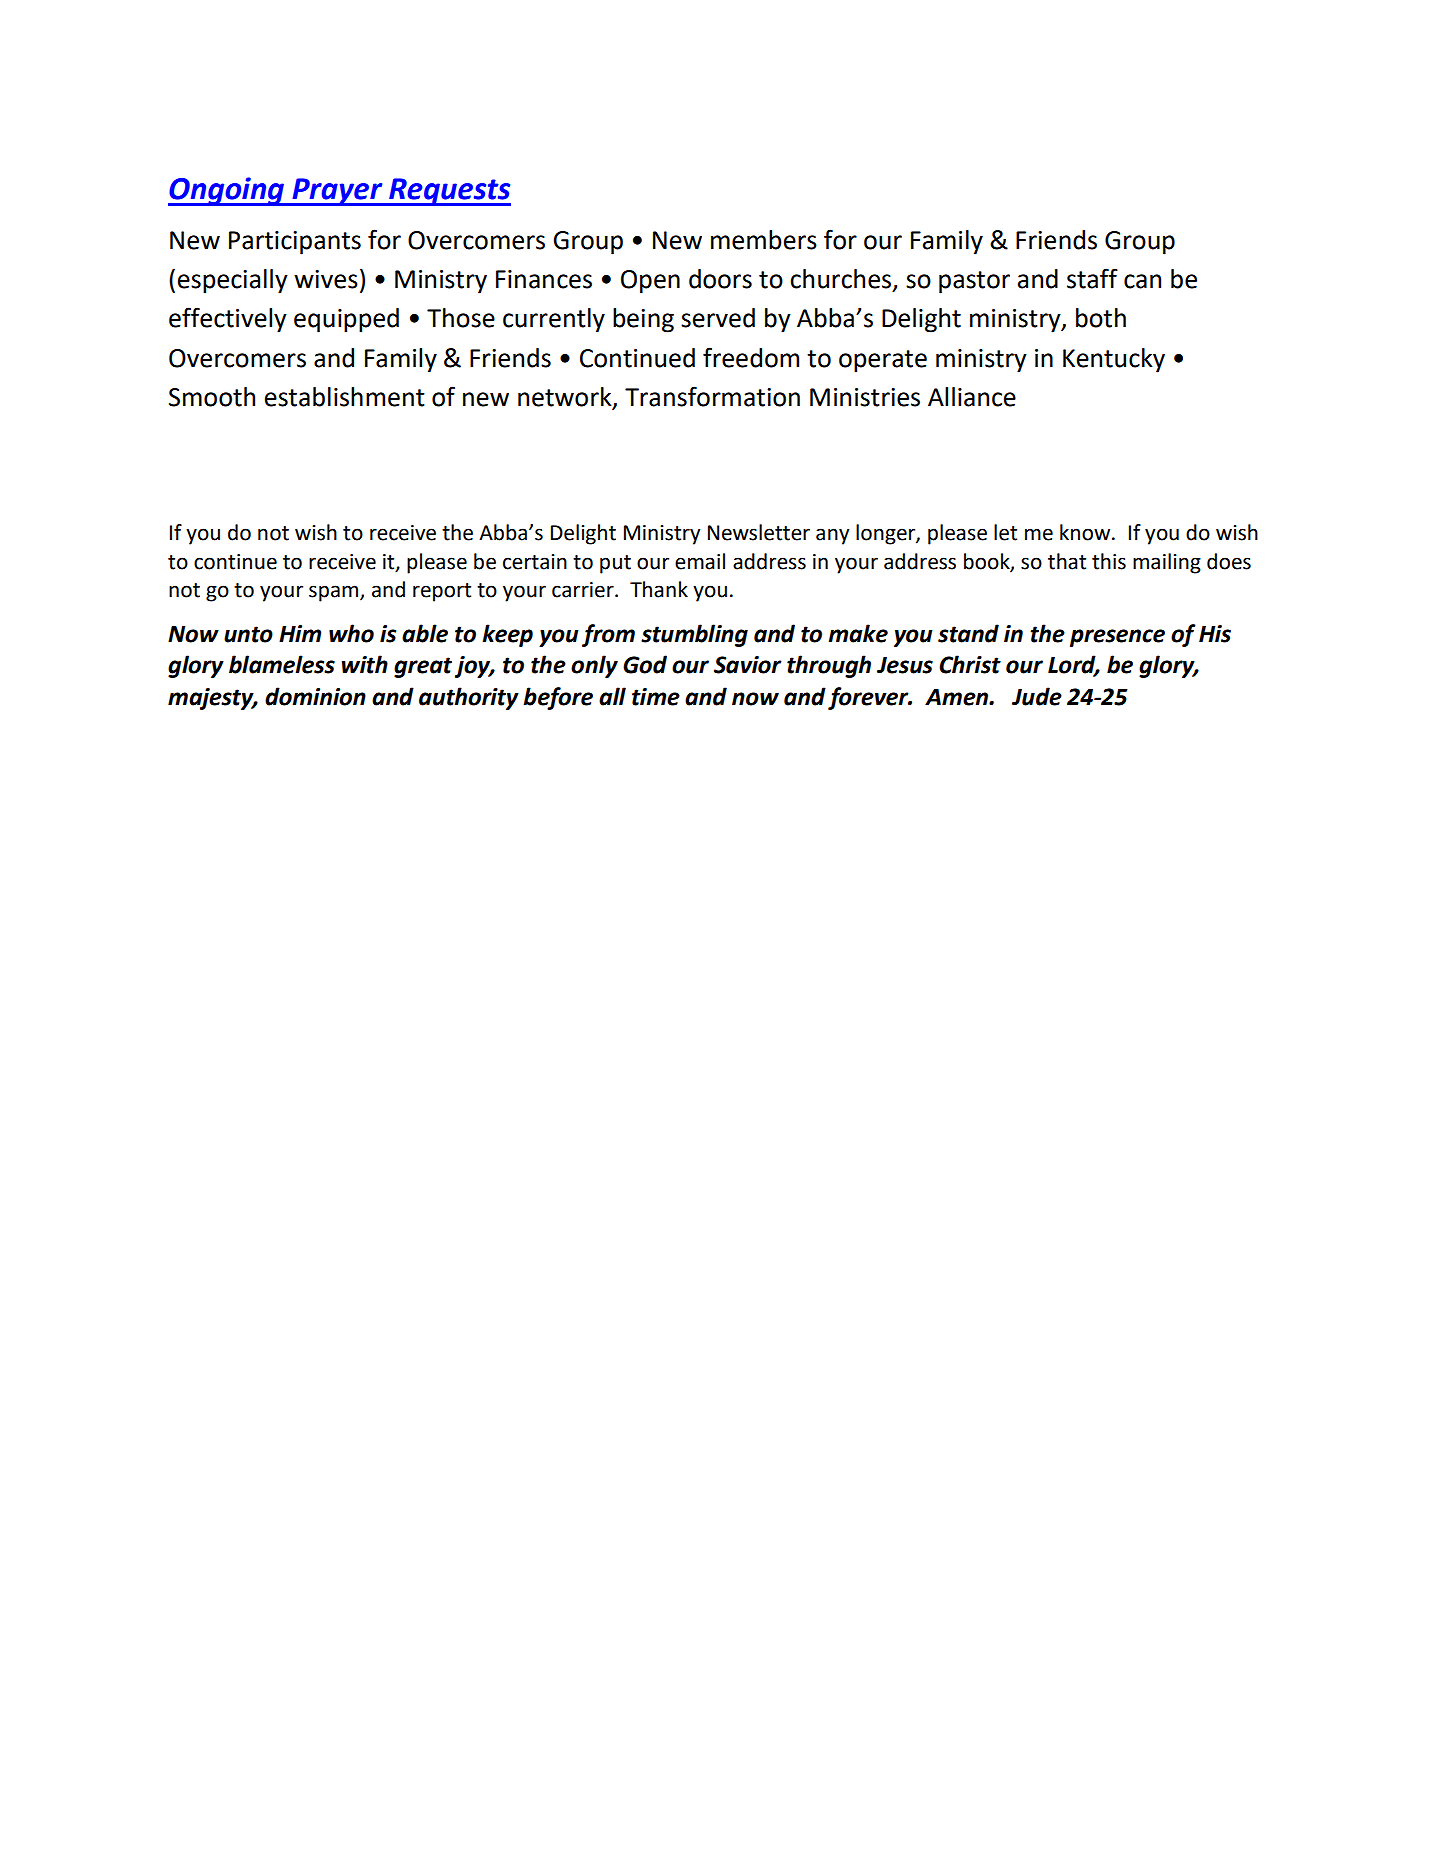  What do you see at coordinates (751, 357) in the image?
I see `freedom` at bounding box center [751, 357].
